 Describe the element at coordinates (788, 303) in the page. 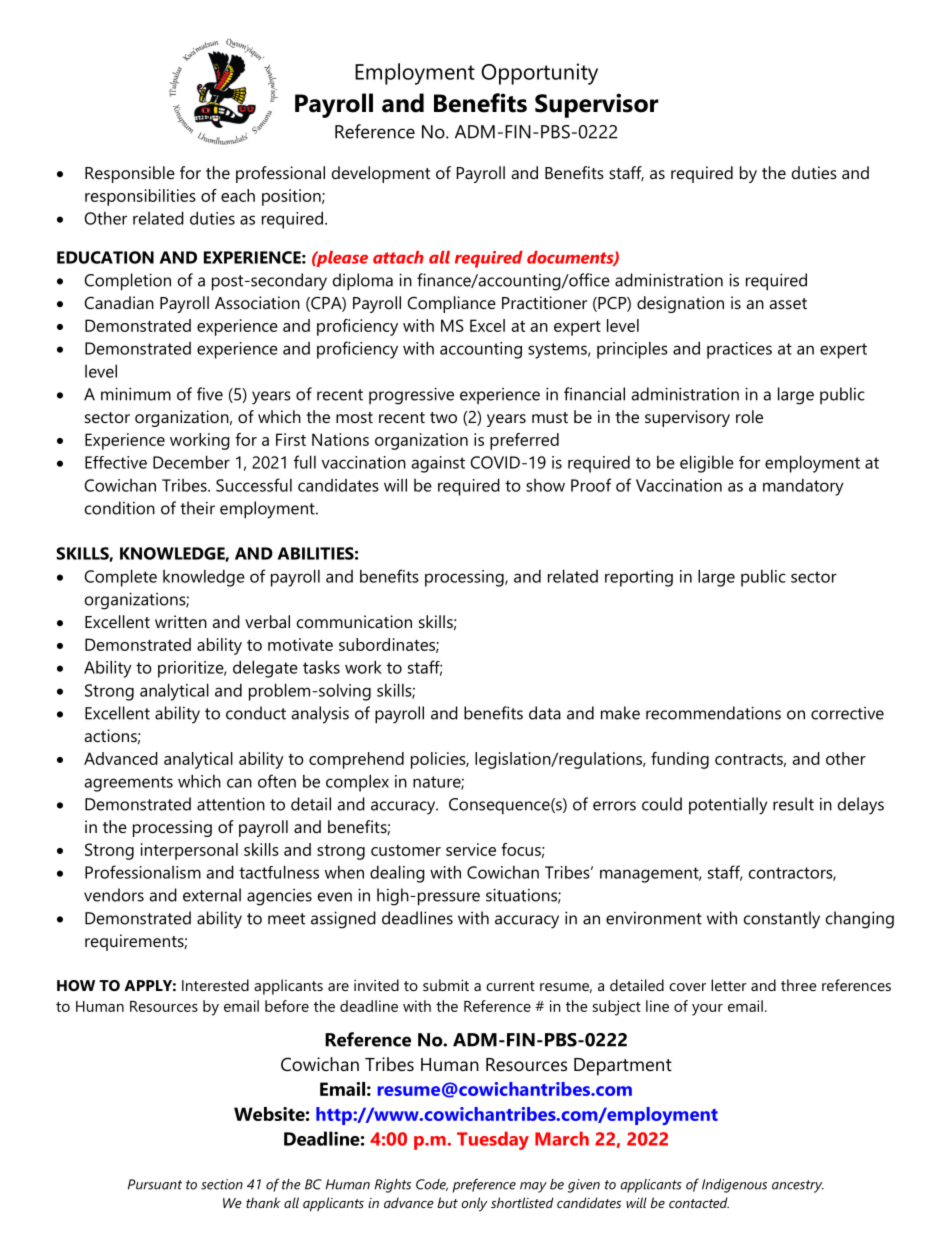

I see `asset` at that location.
